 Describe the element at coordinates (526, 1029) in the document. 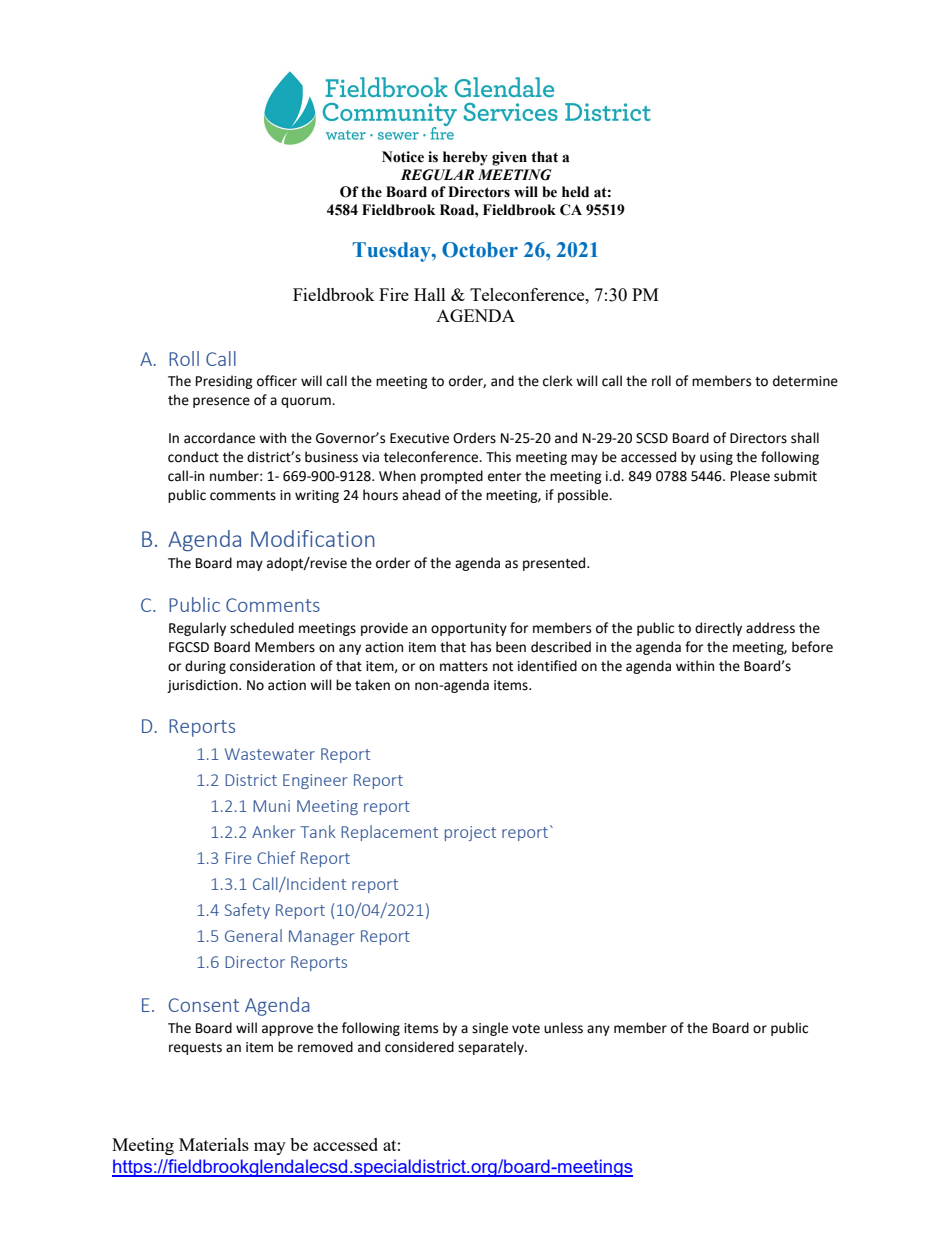

I see `vote` at that location.
